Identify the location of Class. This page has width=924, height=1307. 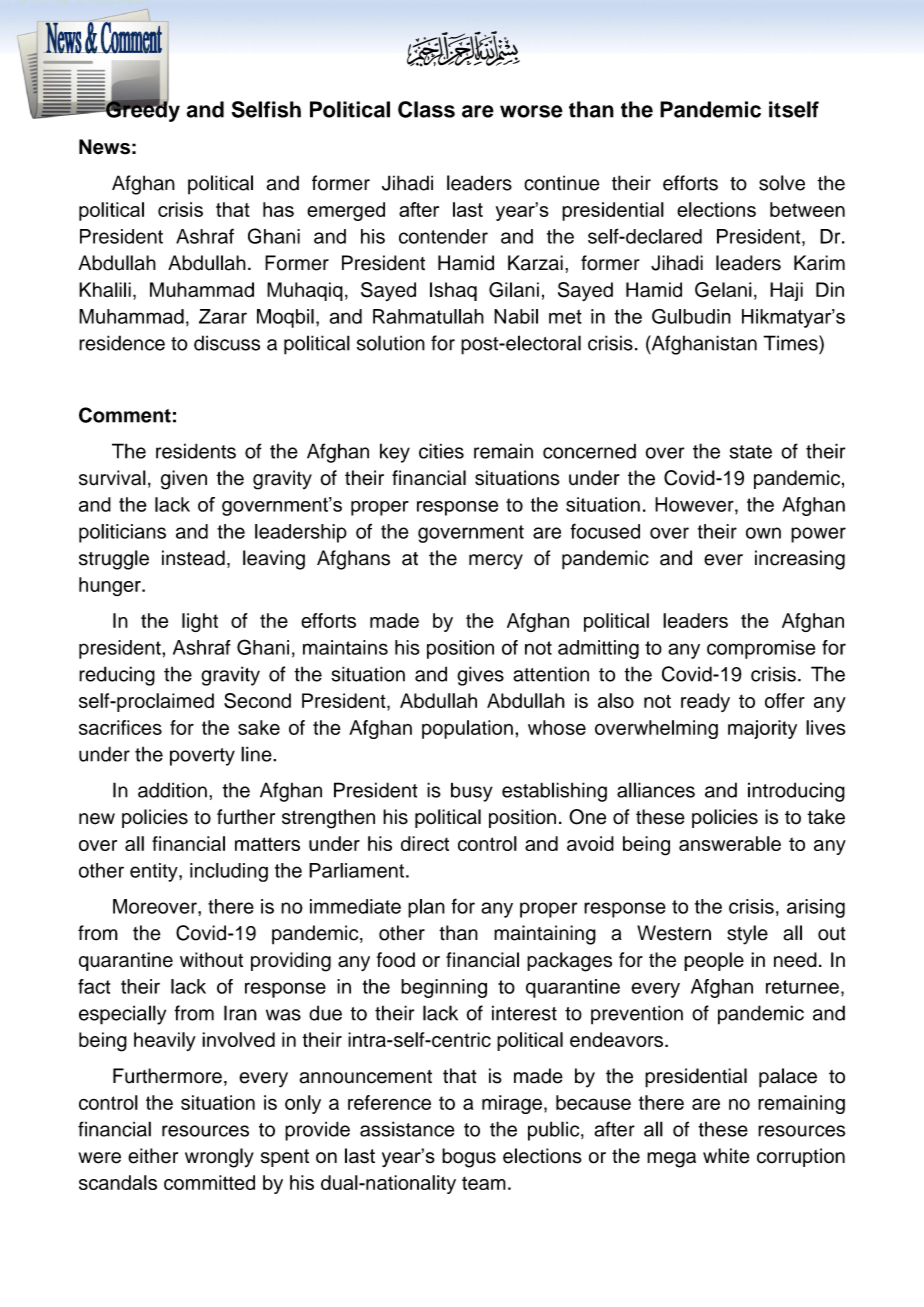
(426, 109).
